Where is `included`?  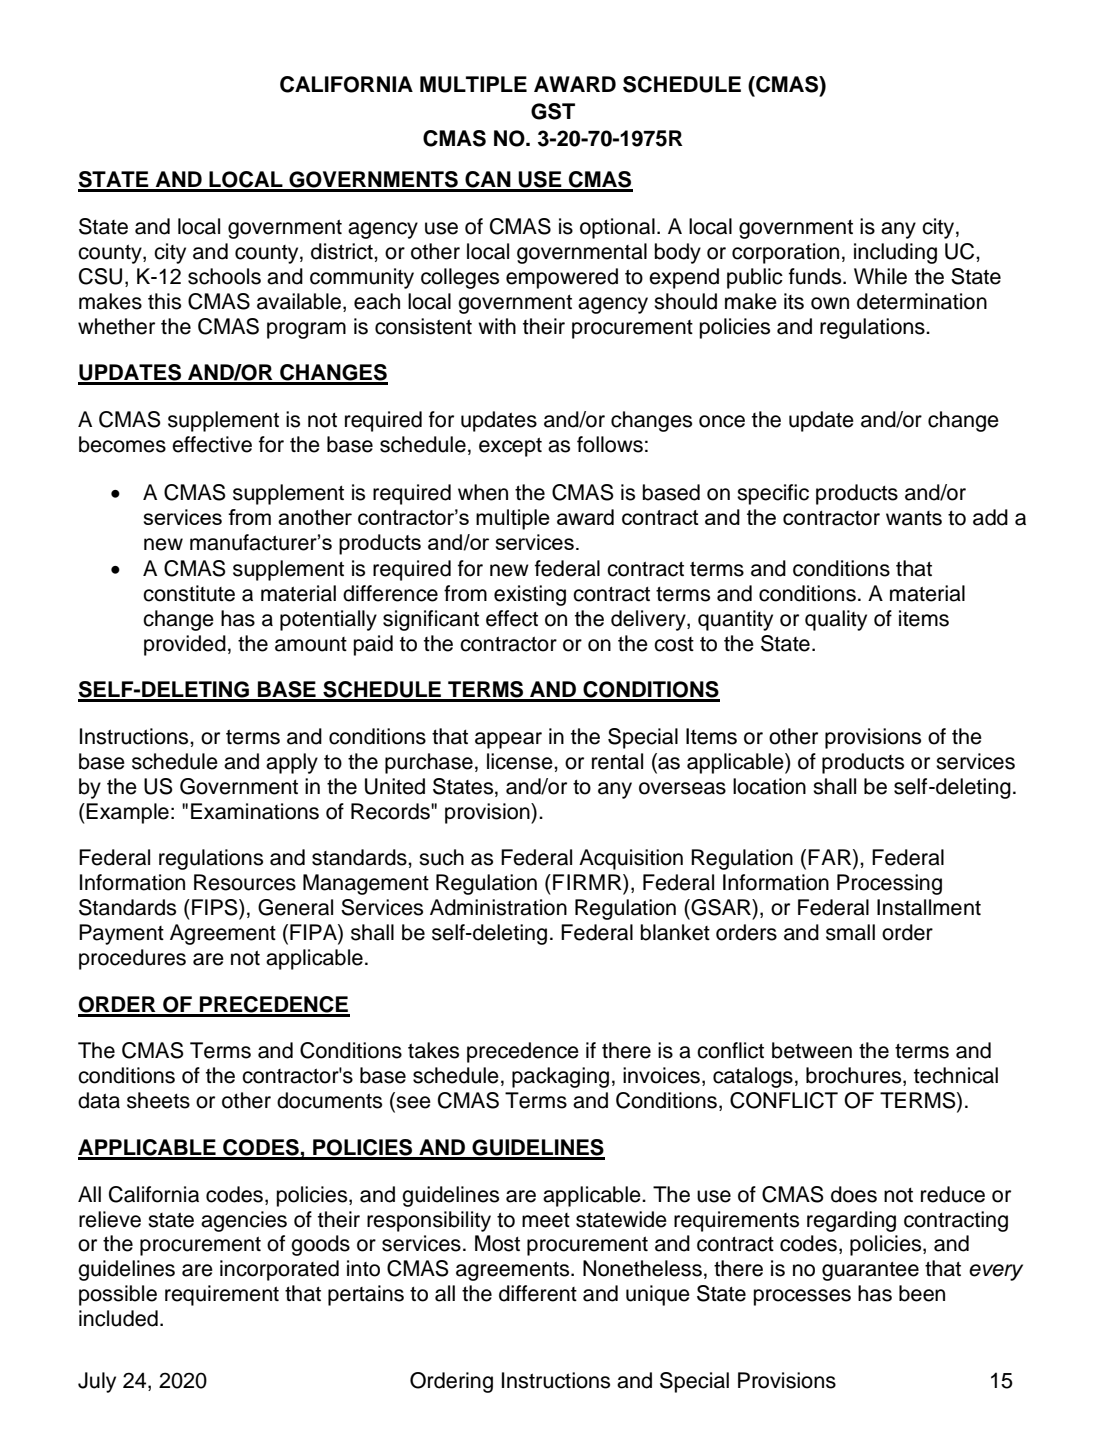 included is located at coordinates (118, 1318).
